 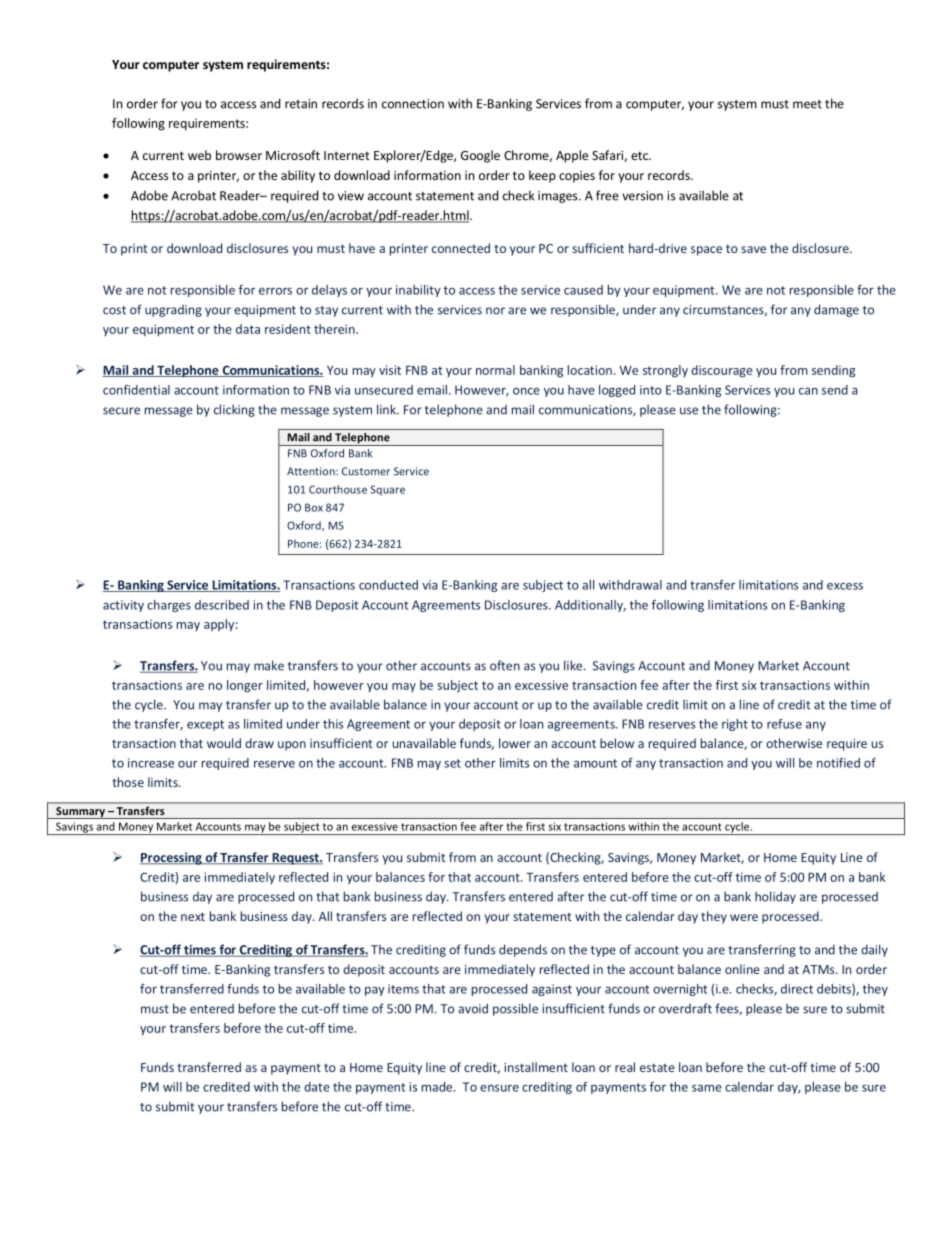 I want to click on charges, so click(x=169, y=606).
